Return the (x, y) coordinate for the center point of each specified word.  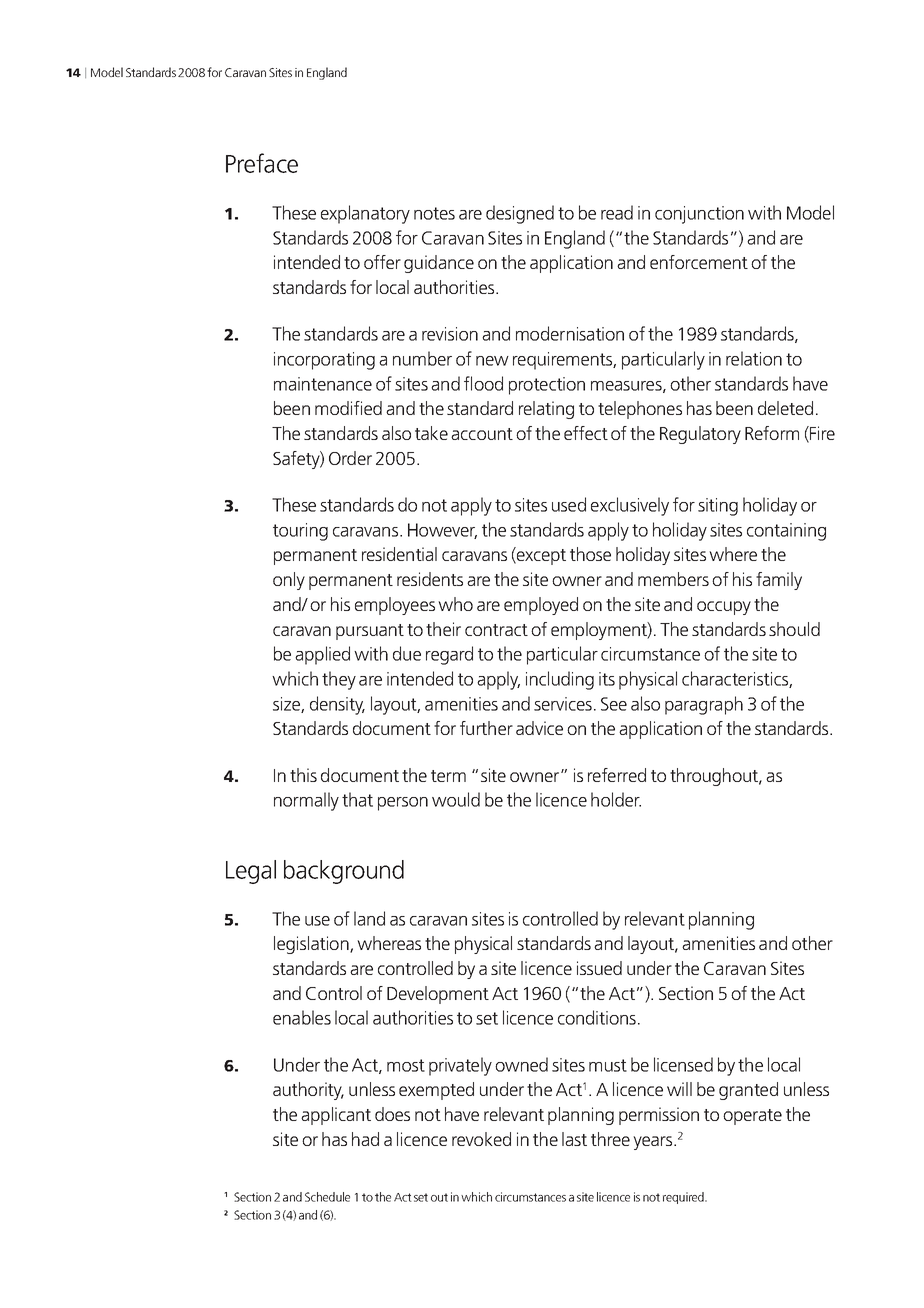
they (339, 680)
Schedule (327, 1197)
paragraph (704, 705)
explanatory (365, 214)
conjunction (699, 215)
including (560, 680)
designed (520, 214)
